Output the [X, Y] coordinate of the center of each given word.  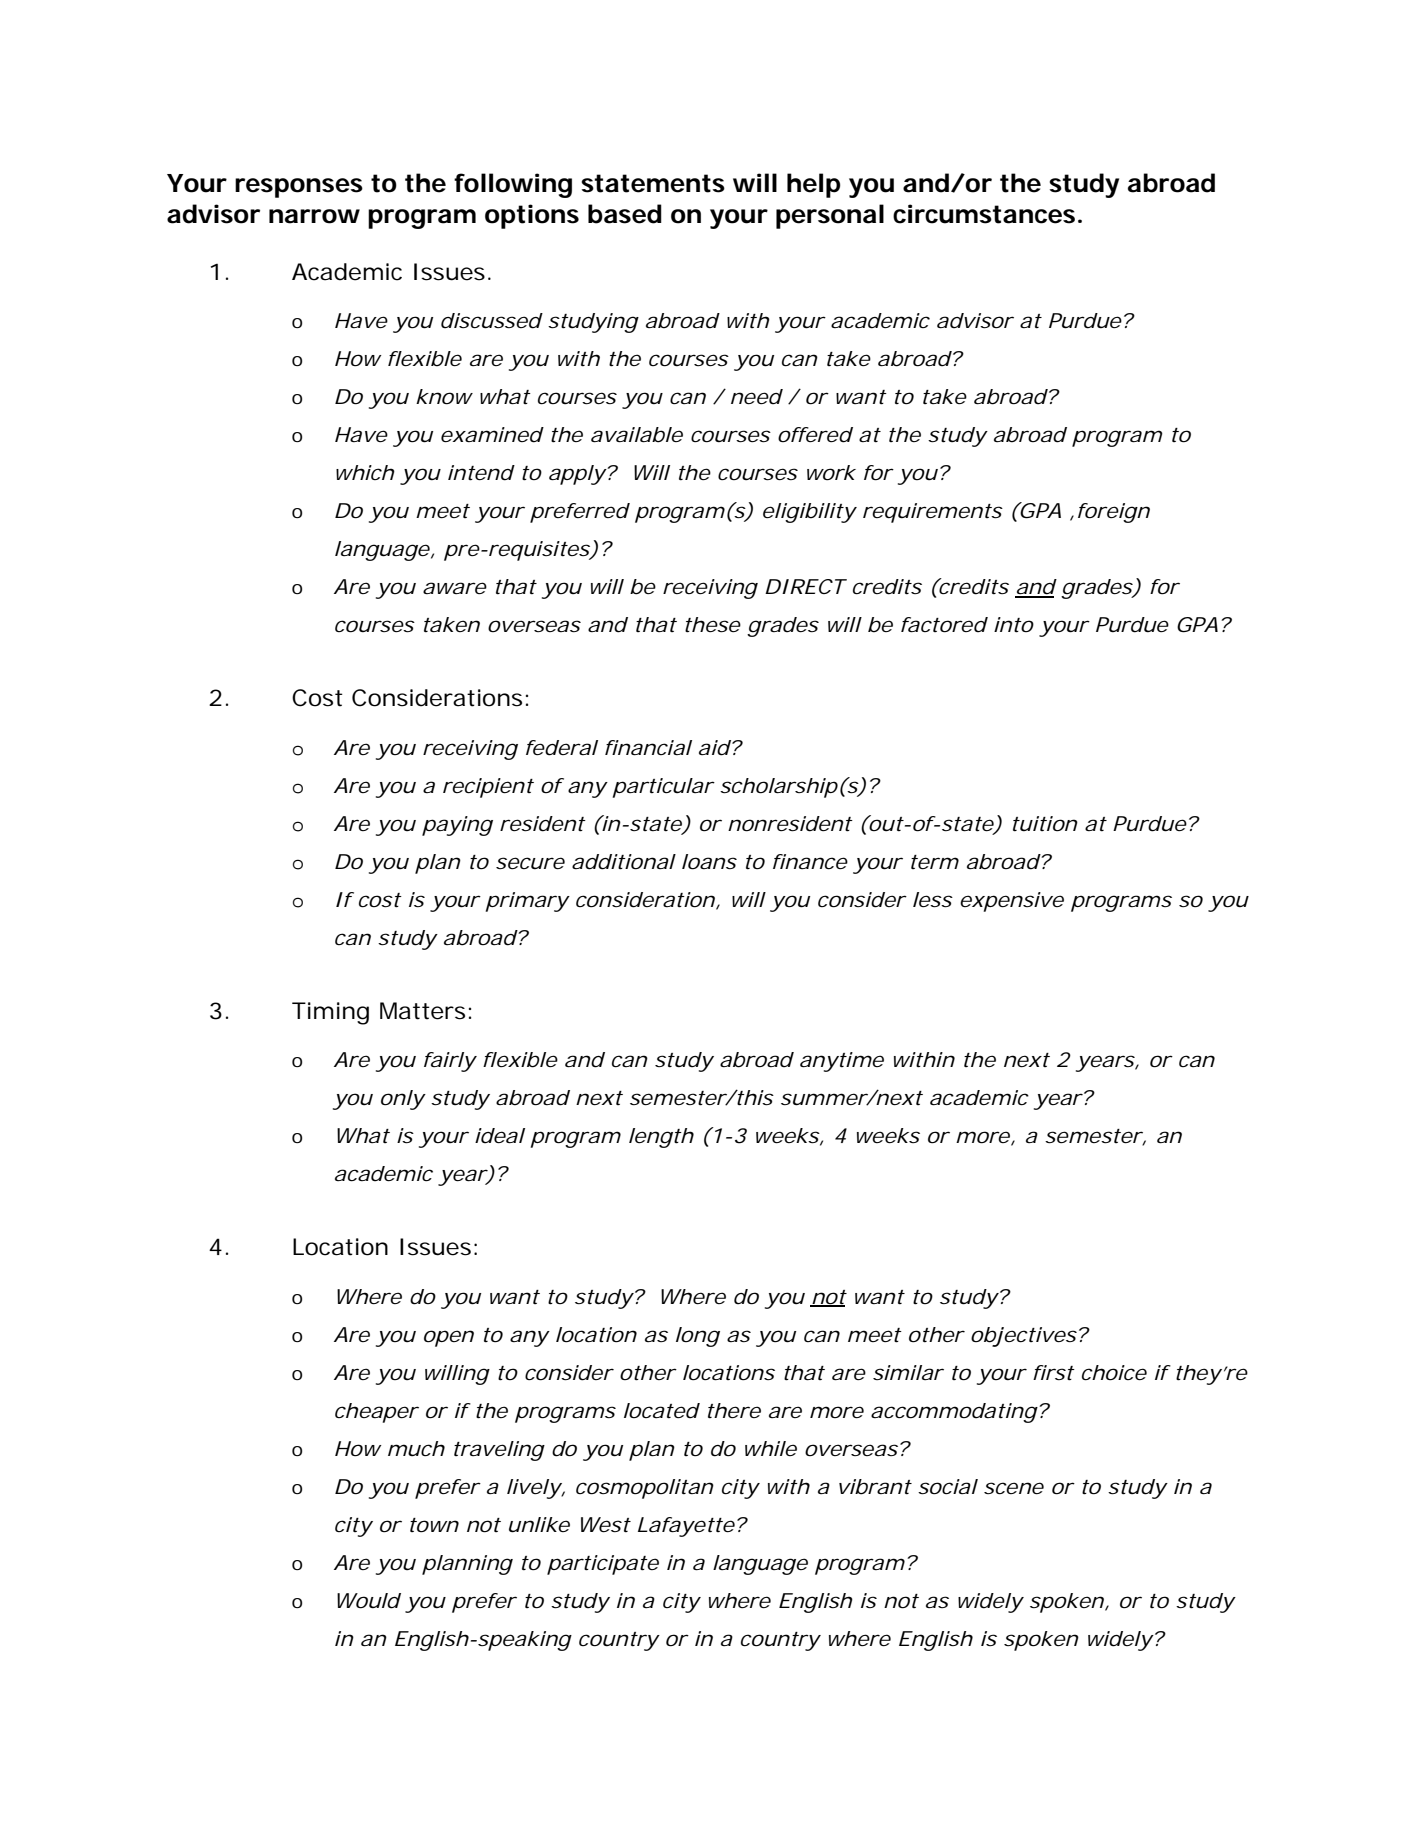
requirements [933, 513]
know [444, 397]
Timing [330, 1013]
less [933, 900]
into [1014, 625]
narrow [314, 216]
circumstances [984, 214]
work [831, 473]
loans [709, 862]
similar [908, 1373]
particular [663, 788]
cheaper [377, 1413]
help [813, 185]
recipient [488, 788]
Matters [422, 1011]
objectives [1024, 1337]
